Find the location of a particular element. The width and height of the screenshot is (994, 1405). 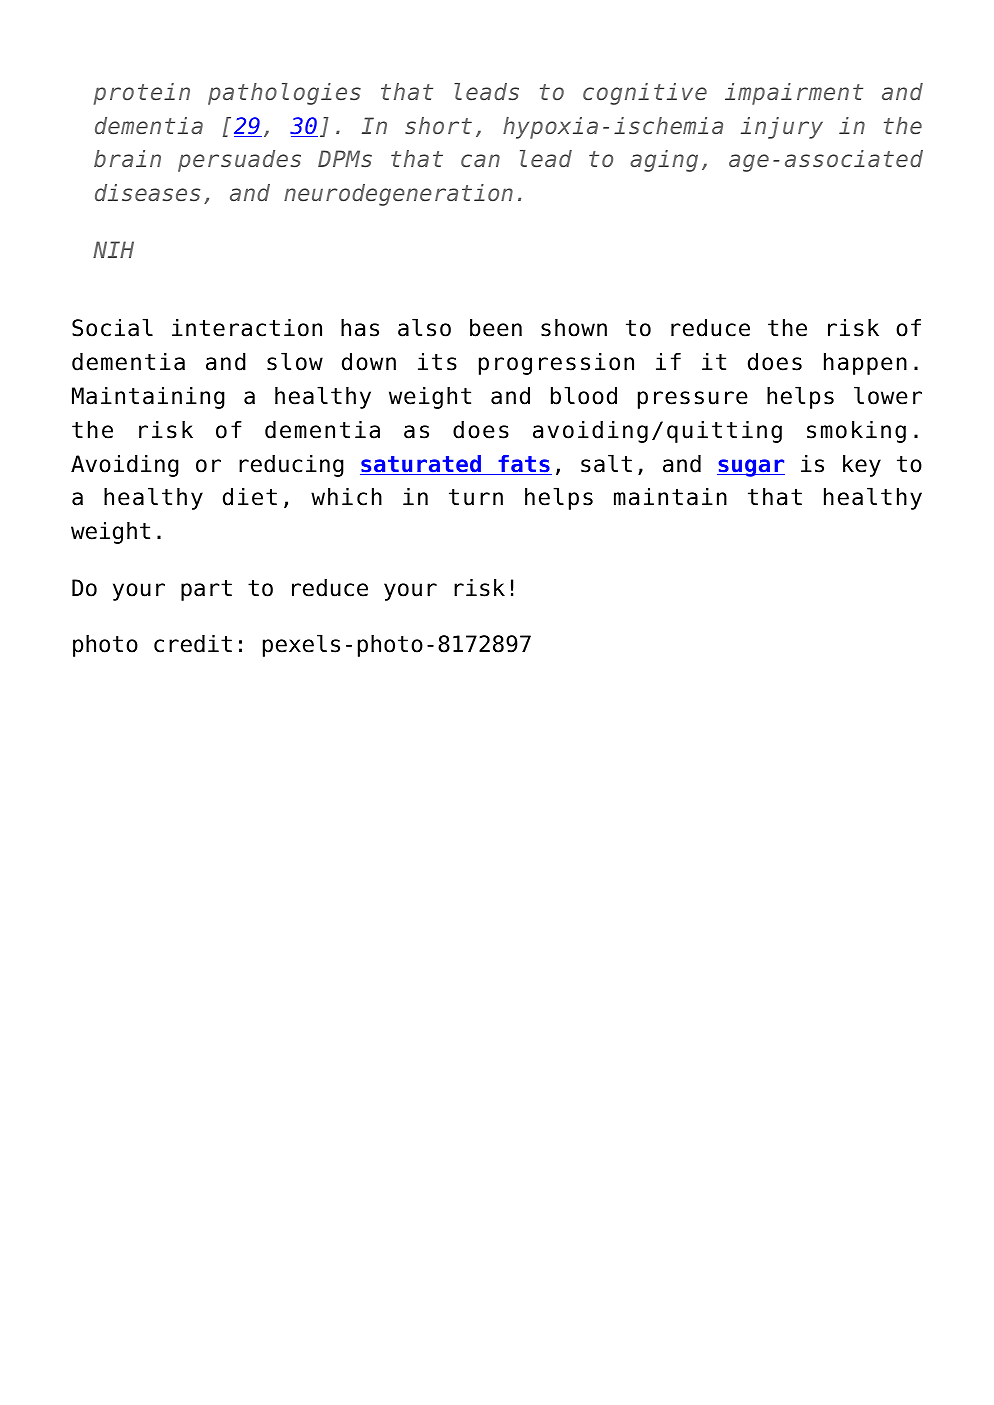

credit is located at coordinates (193, 644).
